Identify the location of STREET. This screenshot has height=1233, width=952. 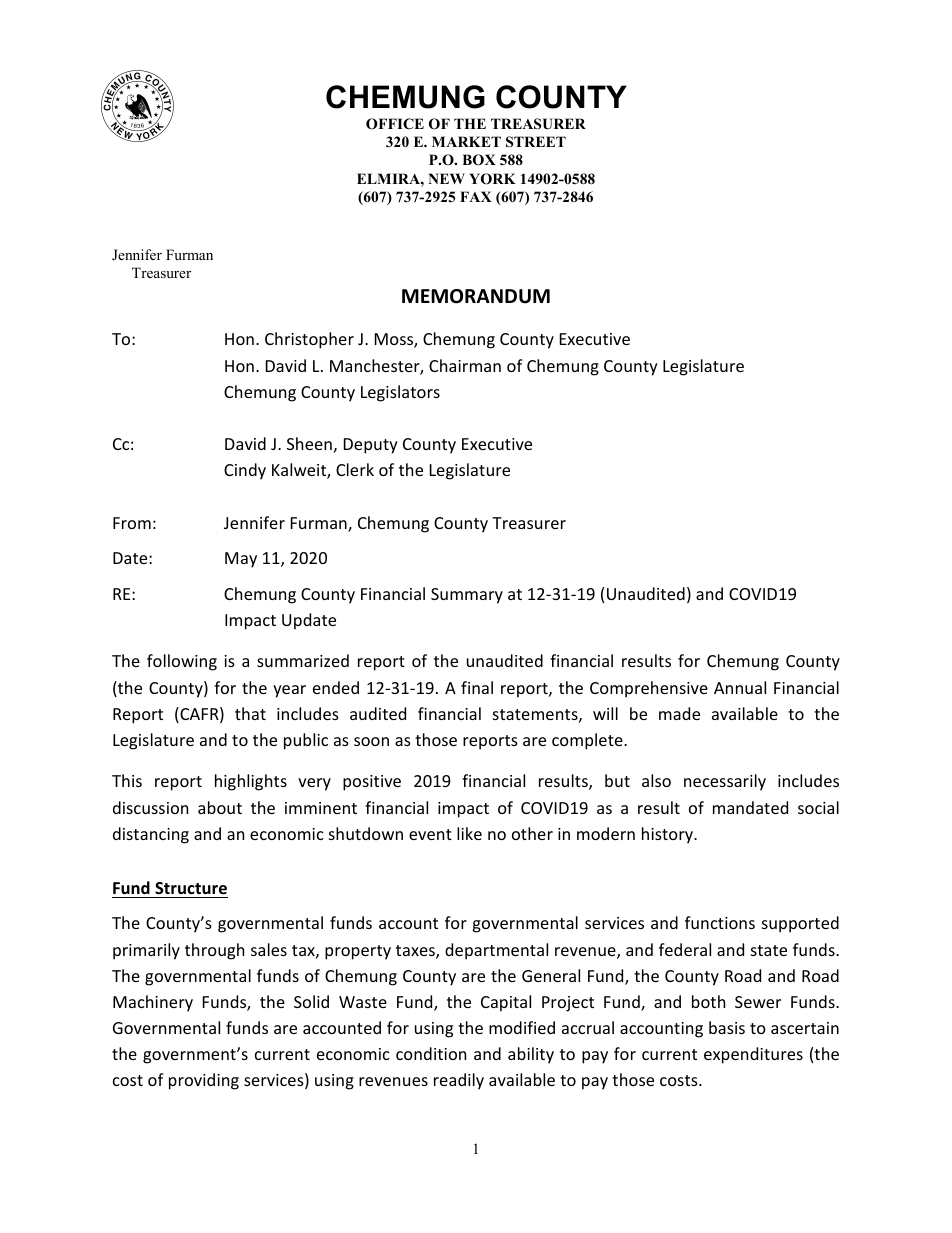
(536, 142).
